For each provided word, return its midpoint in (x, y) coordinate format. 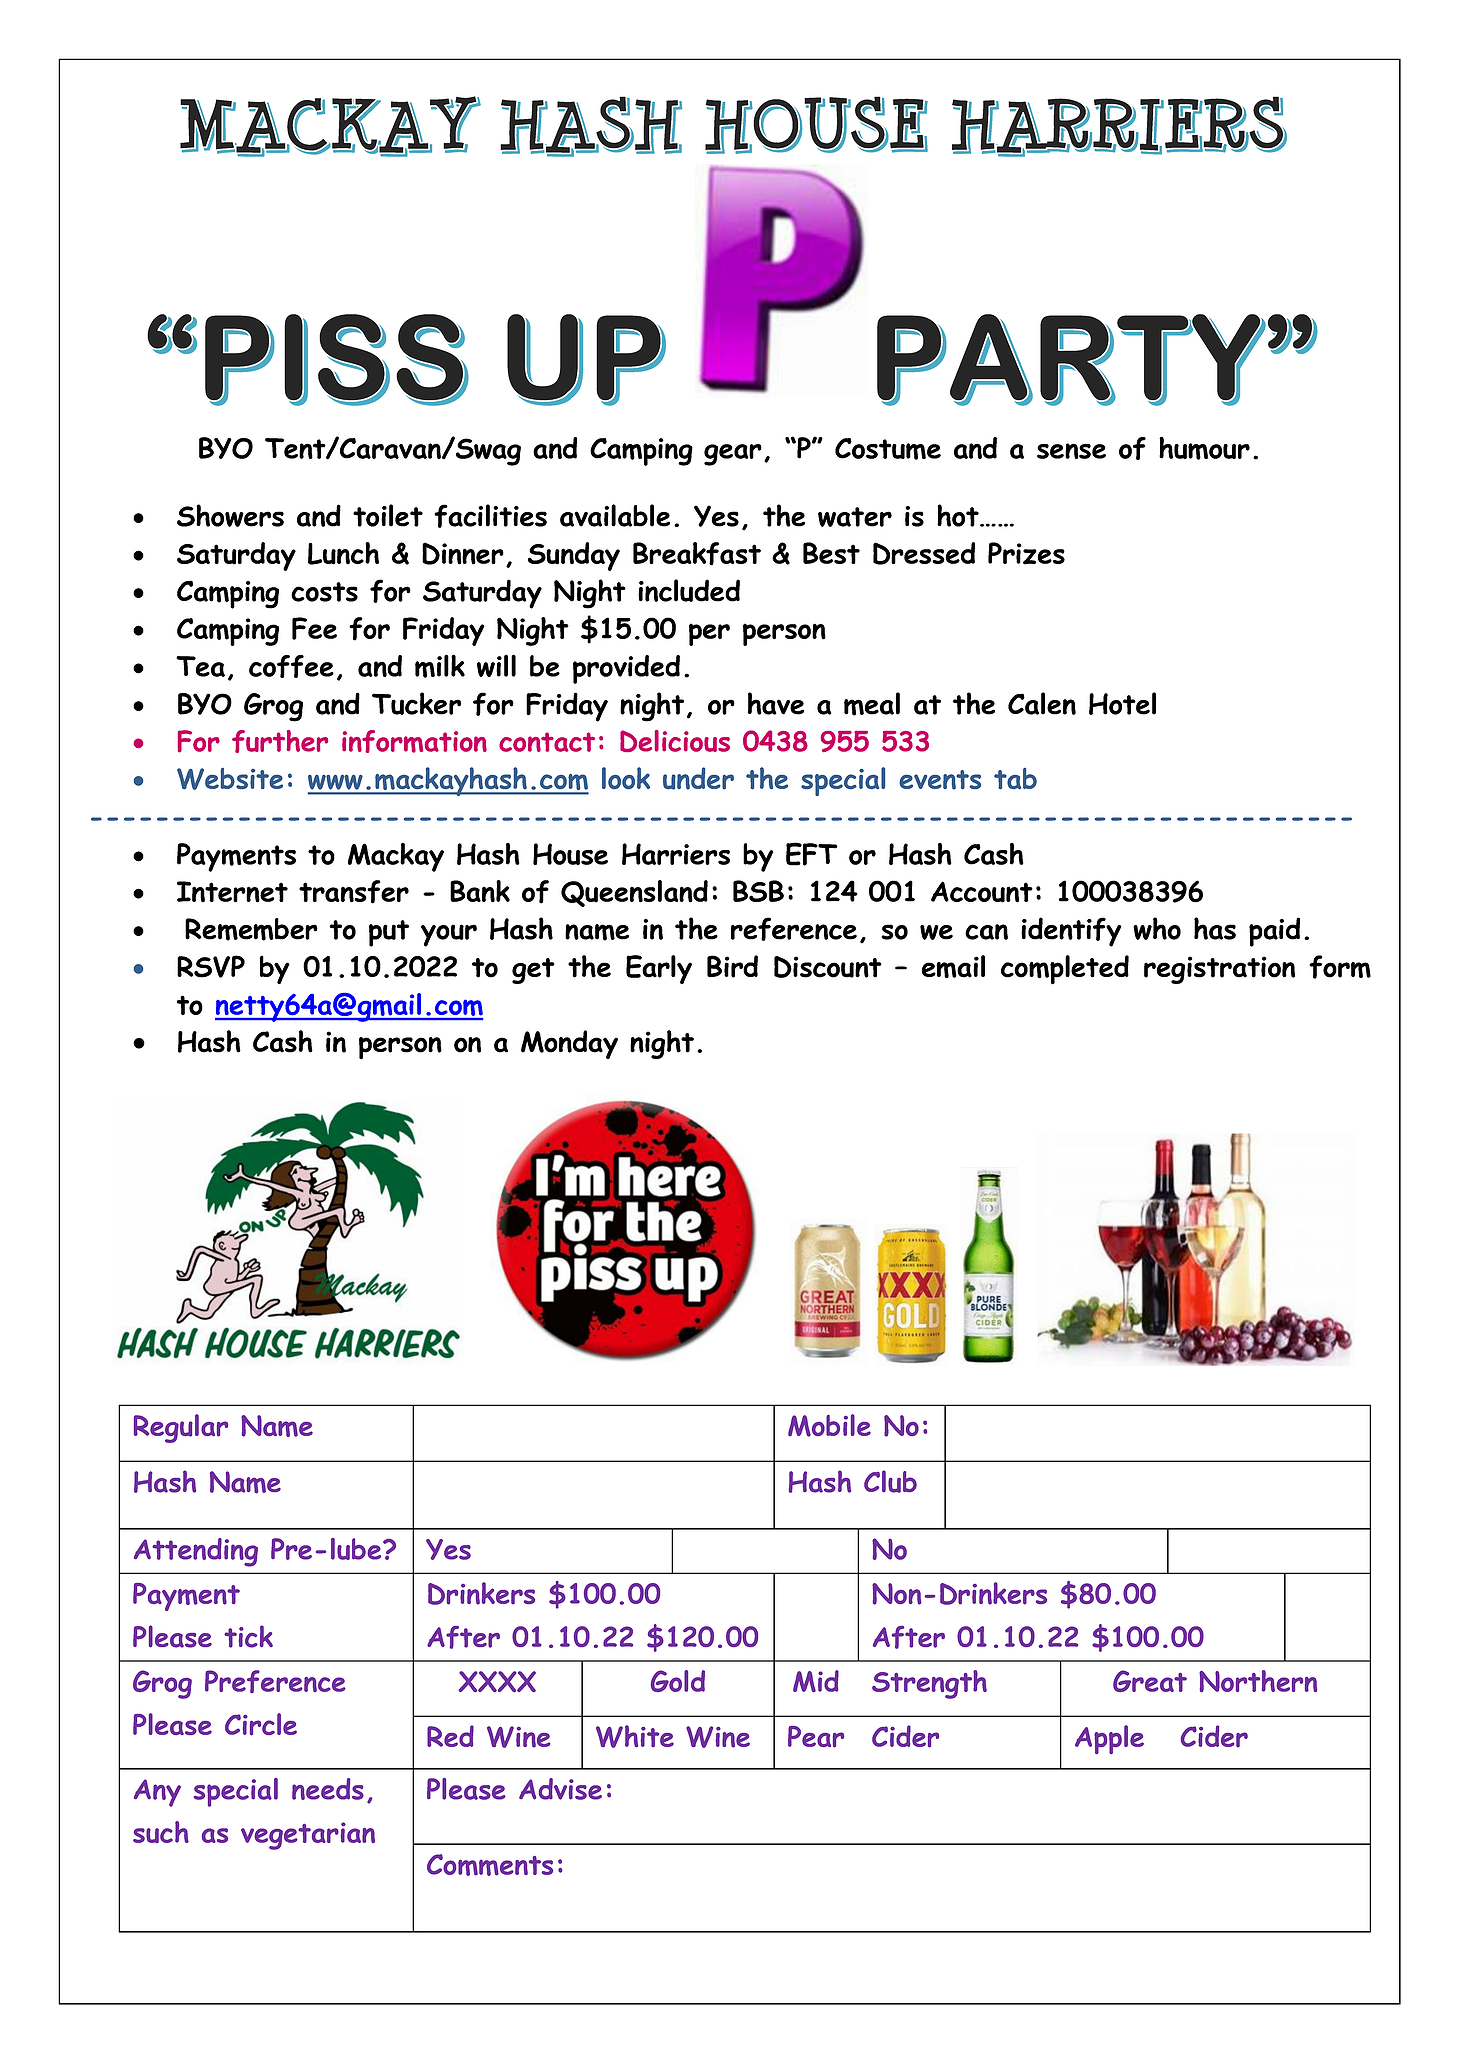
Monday (569, 1044)
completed (1065, 970)
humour (1204, 448)
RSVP (211, 966)
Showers (230, 515)
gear (733, 455)
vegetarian (308, 1836)
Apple (1109, 1739)
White (635, 1736)
